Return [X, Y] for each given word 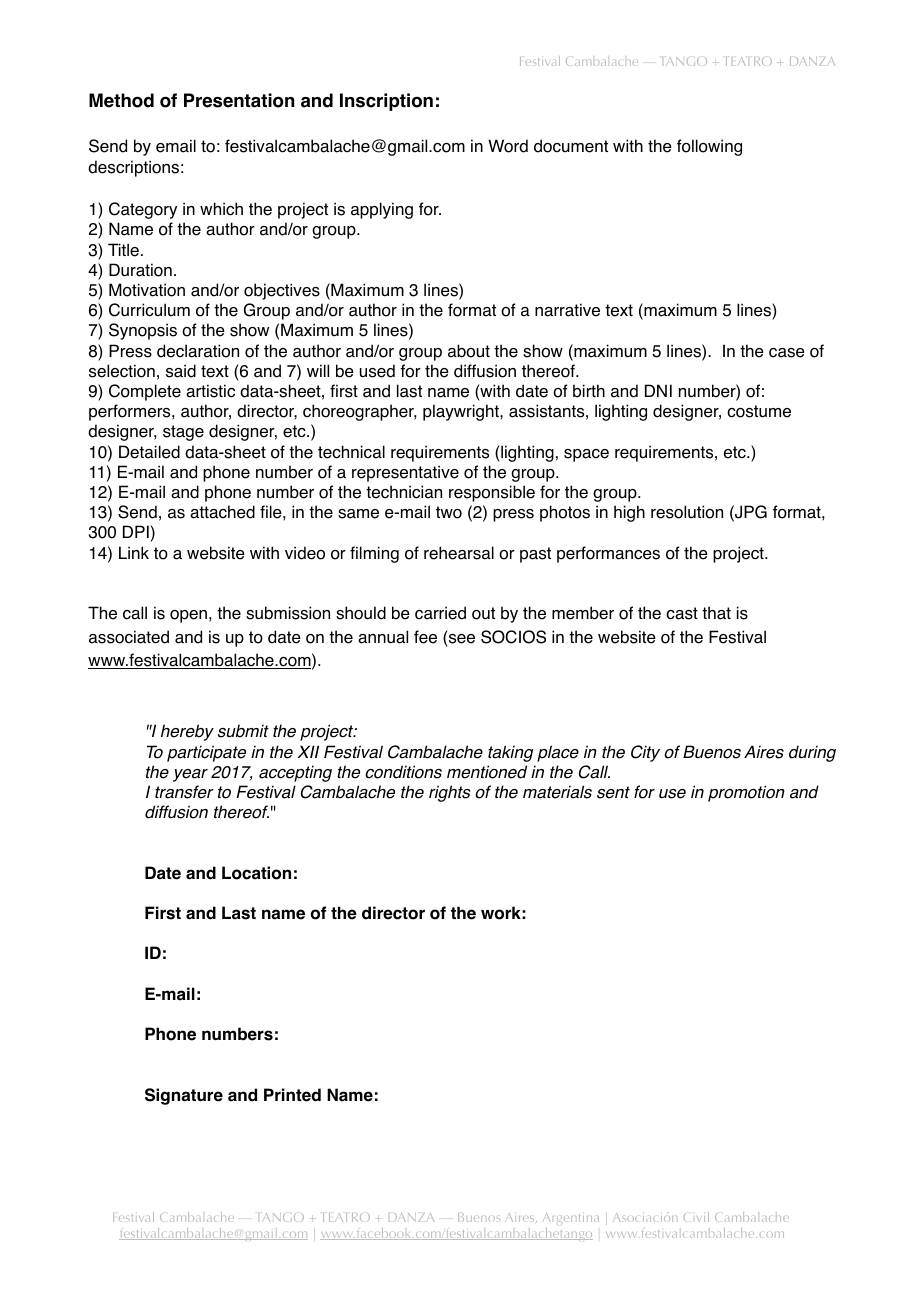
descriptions [133, 168]
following [709, 147]
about [469, 351]
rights [449, 793]
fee [425, 637]
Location [256, 873]
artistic [210, 391]
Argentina [571, 1221]
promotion [746, 793]
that [716, 613]
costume [759, 411]
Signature [184, 1096]
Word [508, 146]
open [188, 616]
